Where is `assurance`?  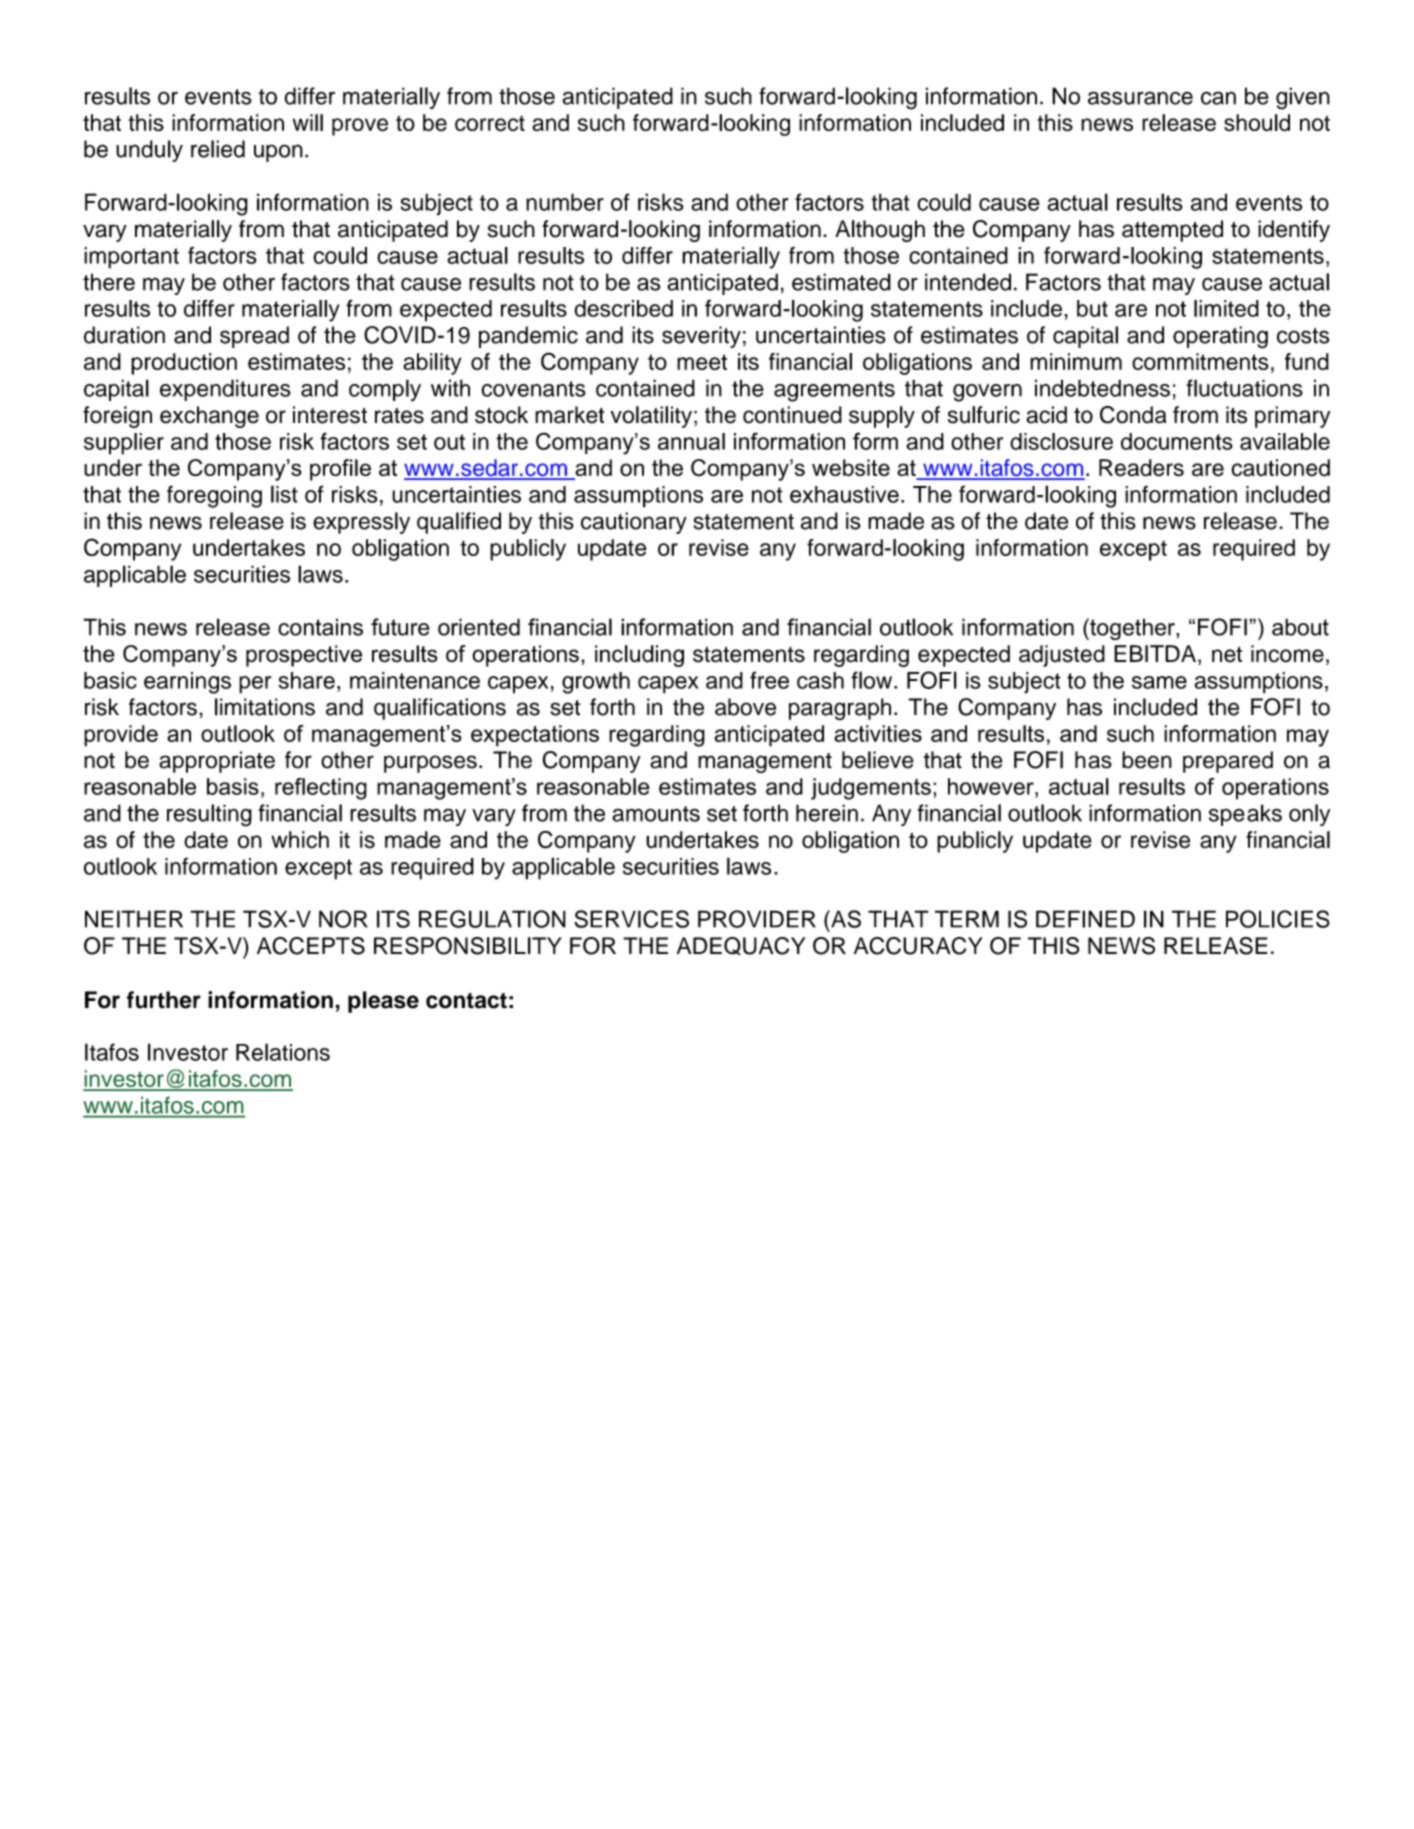
assurance is located at coordinates (1140, 98).
